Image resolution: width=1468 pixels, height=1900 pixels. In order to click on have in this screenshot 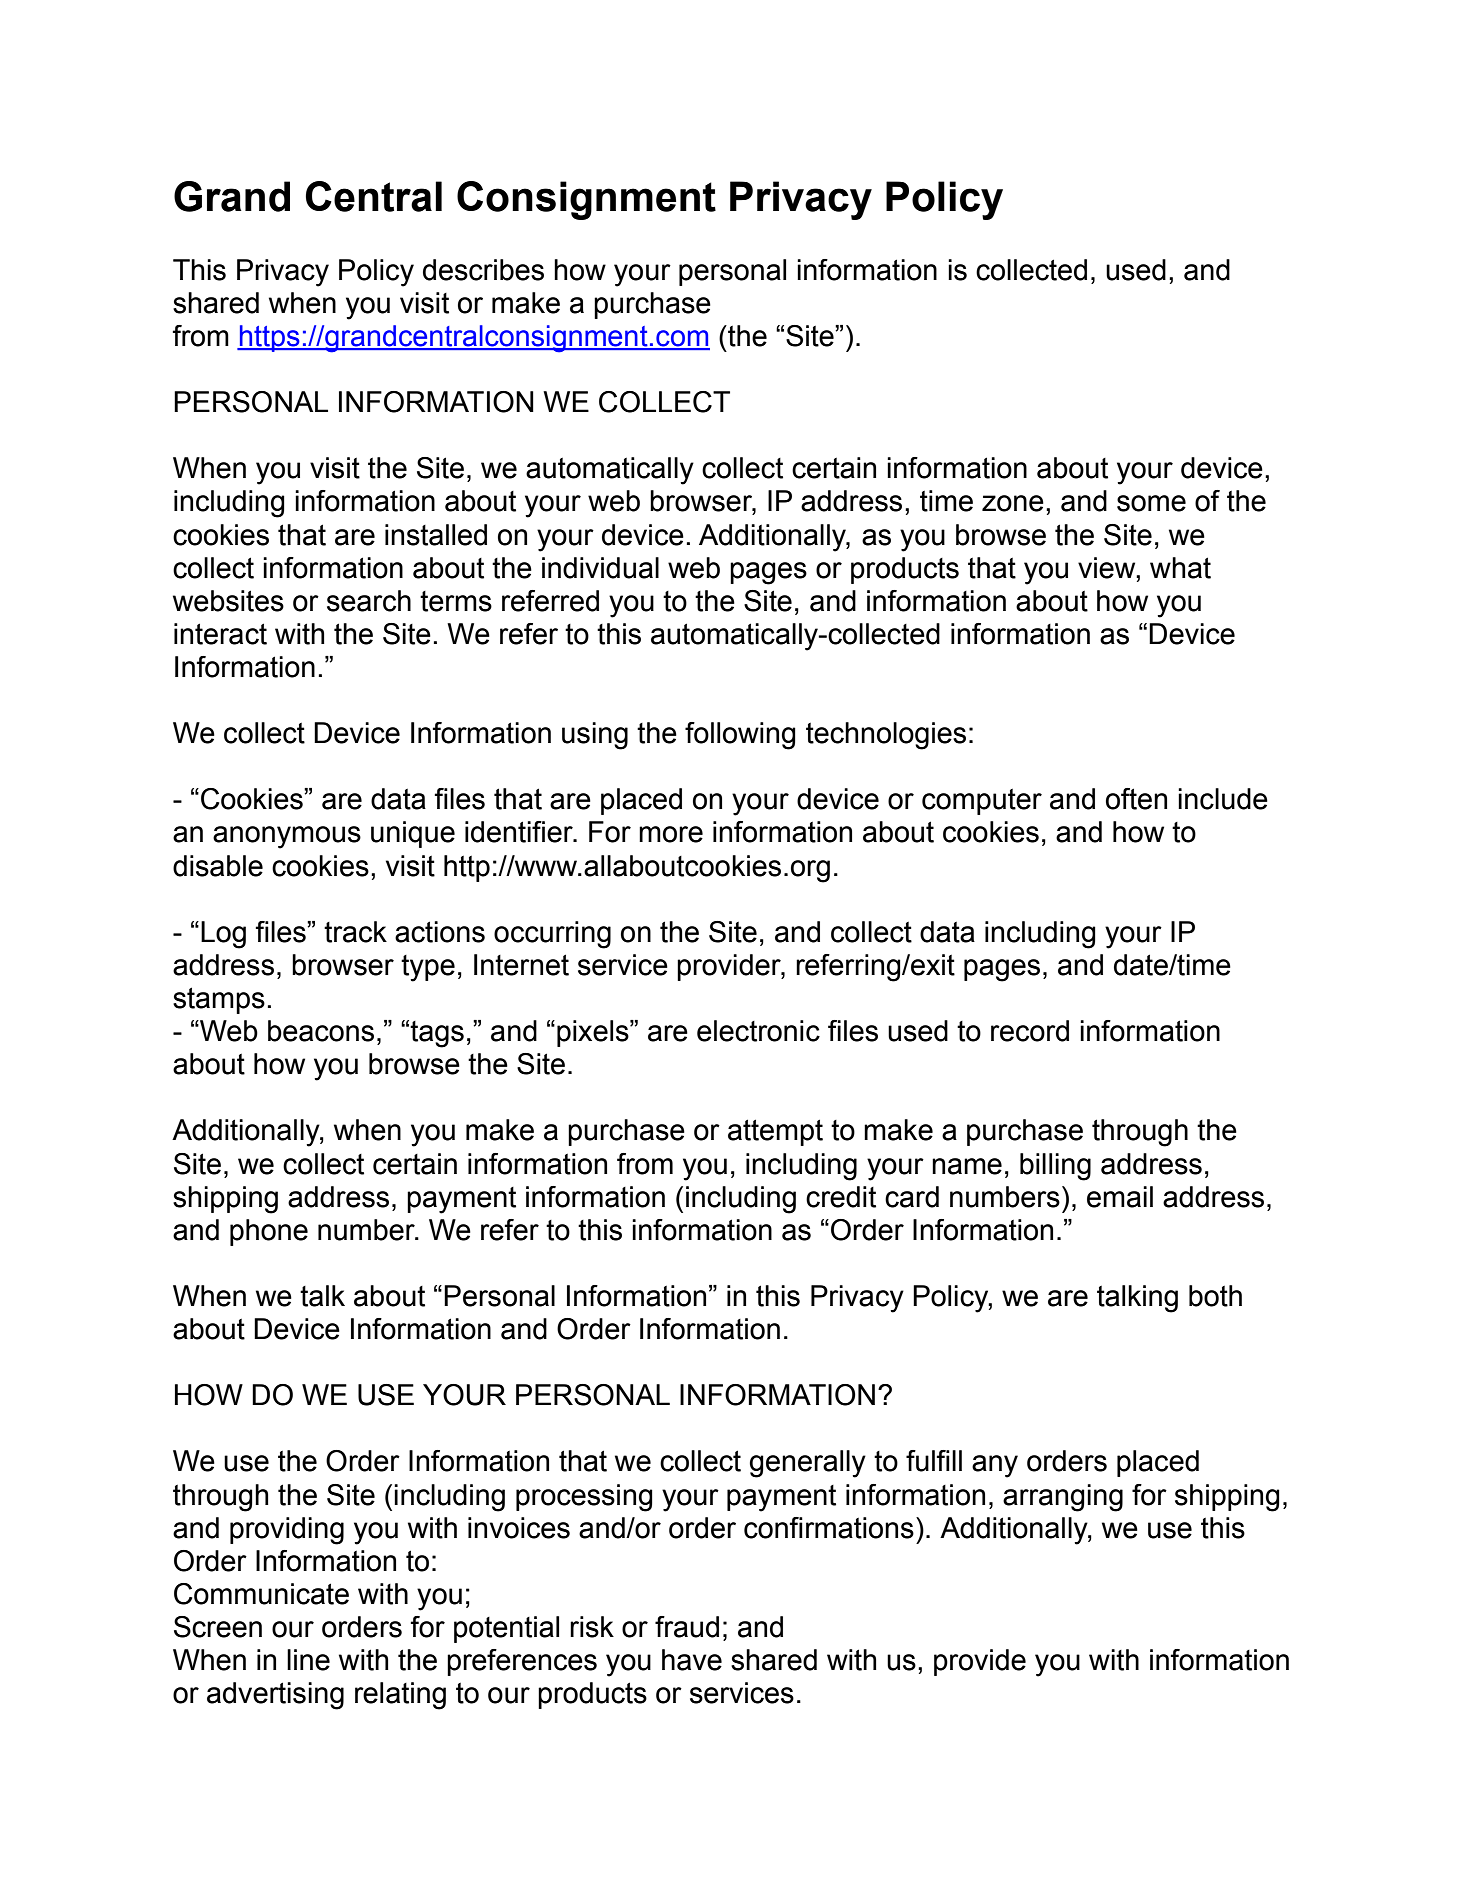, I will do `click(692, 1660)`.
